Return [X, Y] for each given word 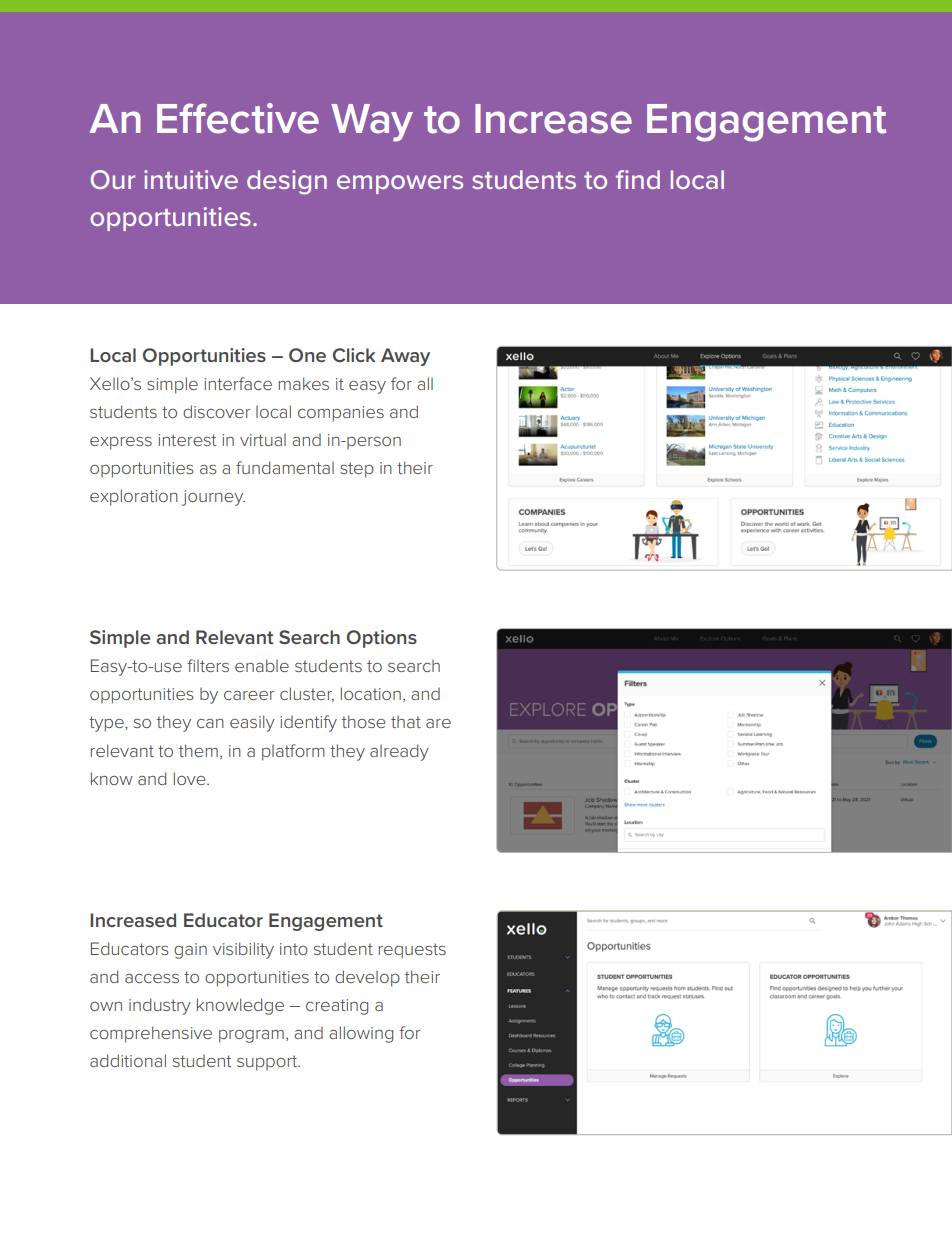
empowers [400, 184]
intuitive [191, 179]
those [363, 721]
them [198, 750]
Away [405, 357]
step [357, 470]
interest [187, 440]
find [638, 179]
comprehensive [151, 1034]
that [406, 722]
